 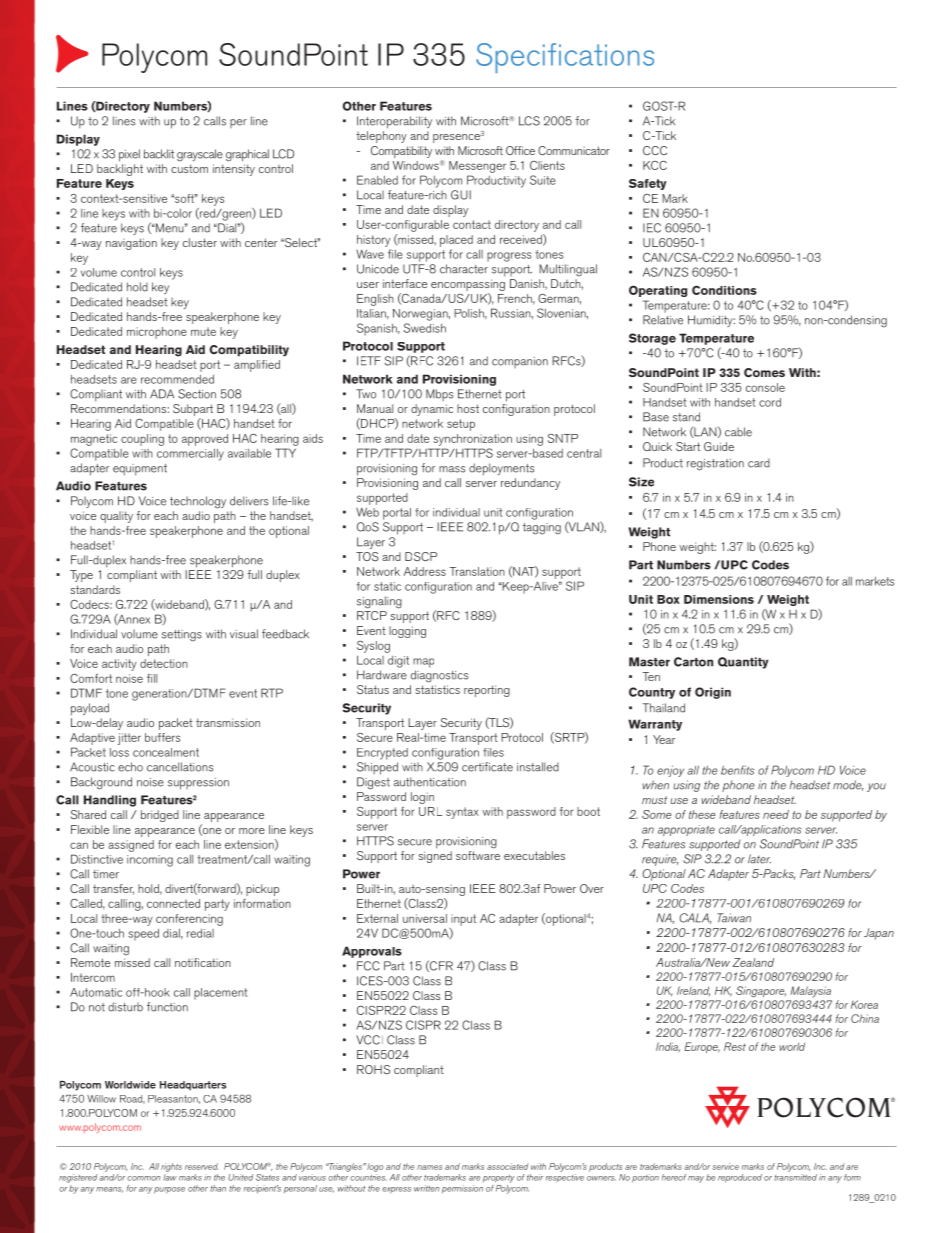 What do you see at coordinates (177, 379) in the page?
I see `recommended` at bounding box center [177, 379].
